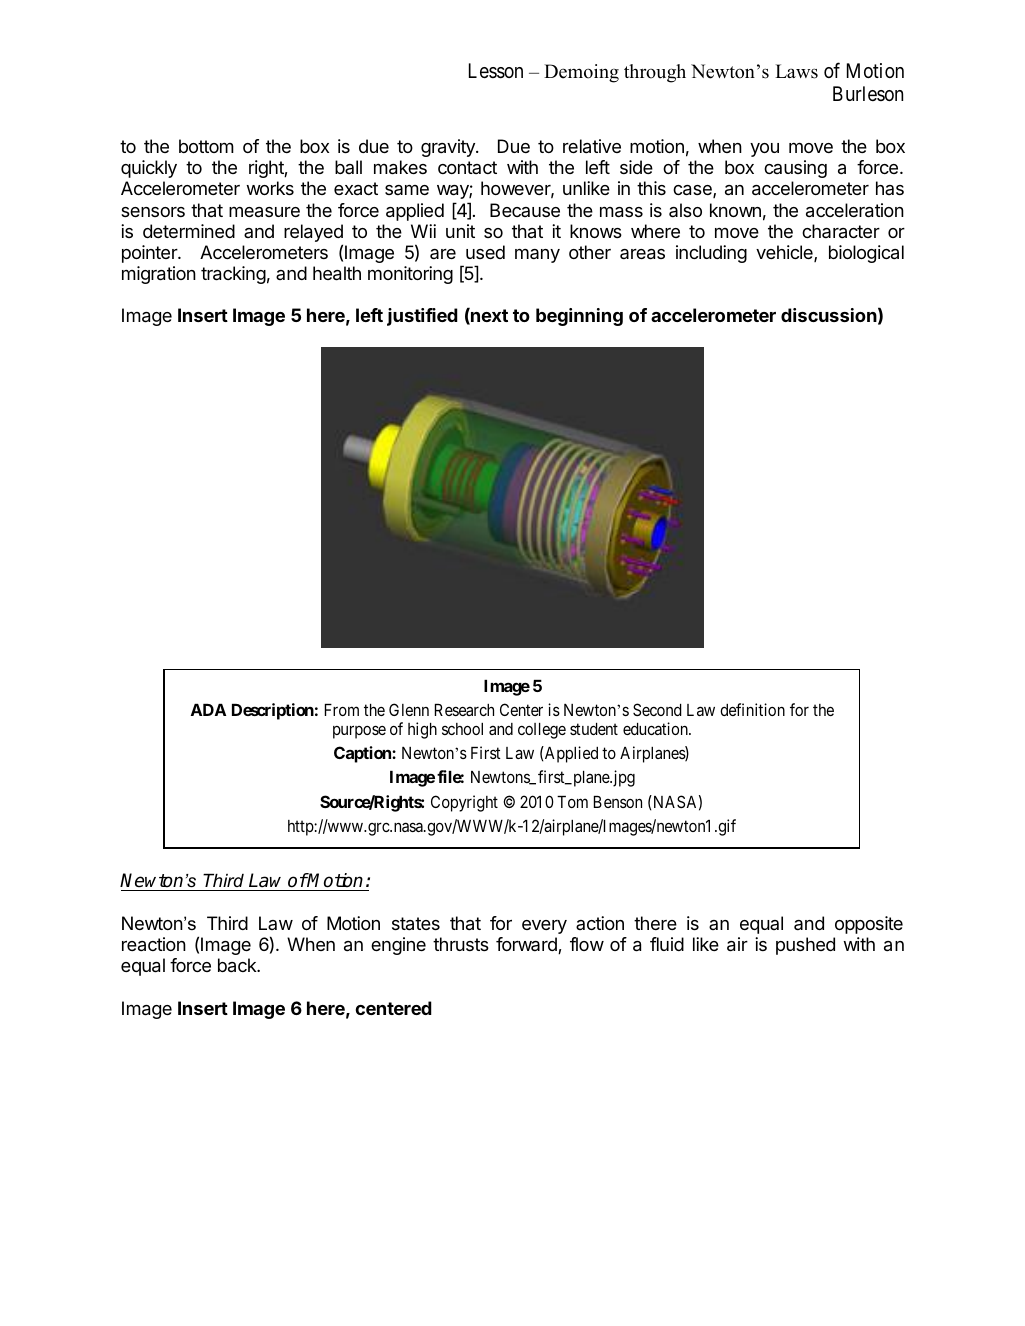 Image resolution: width=1025 pixels, height=1326 pixels. Describe the element at coordinates (579, 317) in the screenshot. I see `beginning` at that location.
